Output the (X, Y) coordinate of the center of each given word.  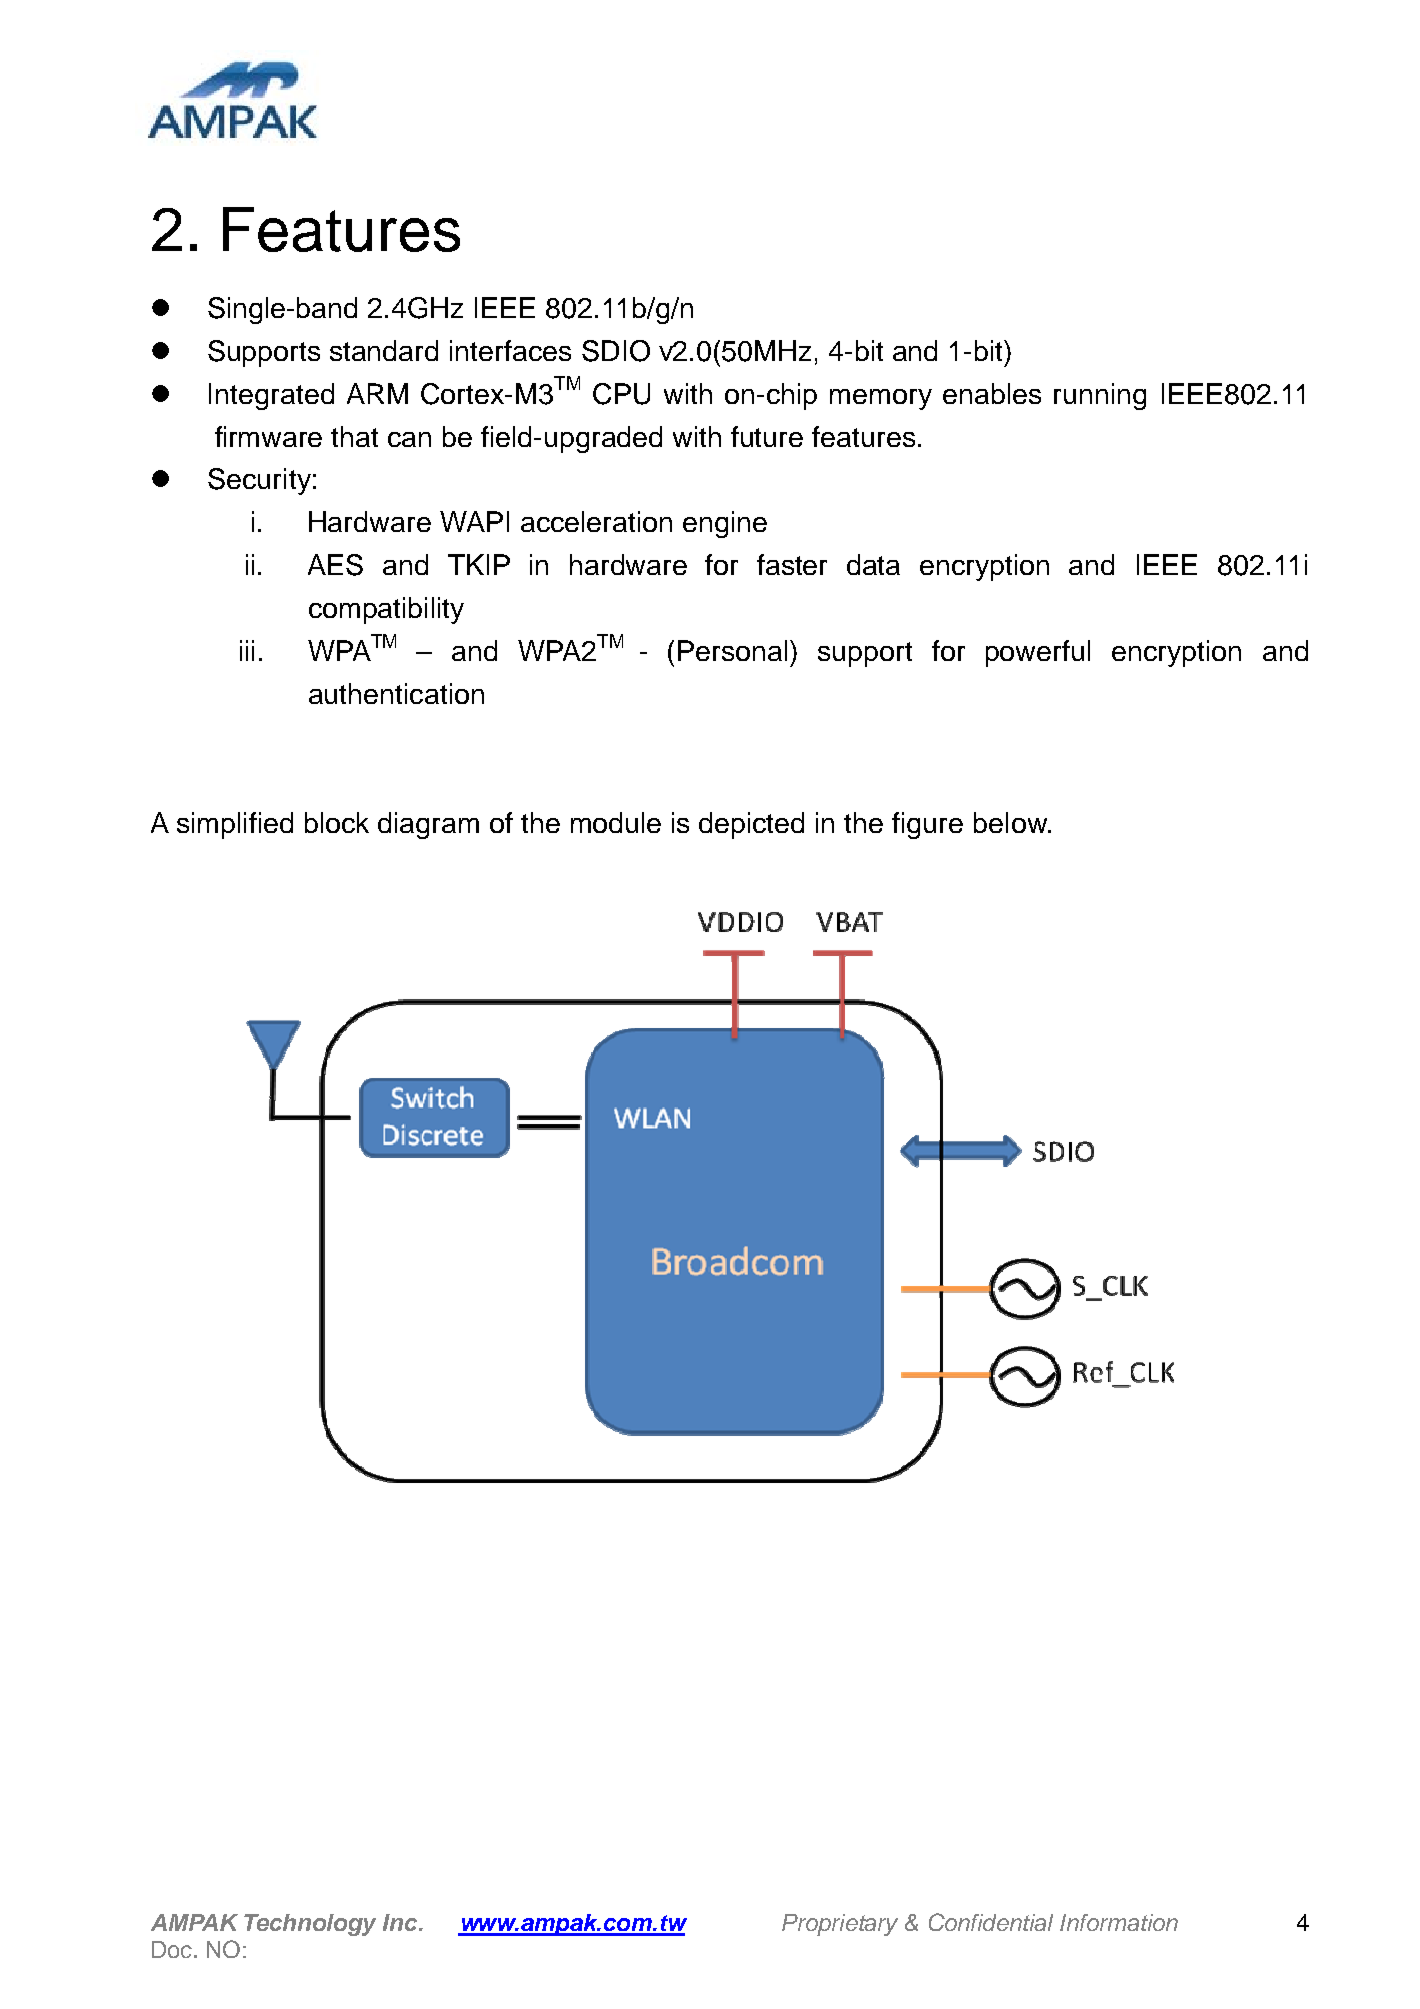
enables (992, 393)
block (337, 822)
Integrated (271, 396)
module (616, 822)
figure (927, 825)
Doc (173, 1949)
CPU (621, 394)
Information (1119, 1922)
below (1011, 822)
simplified (235, 825)
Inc (401, 1922)
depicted (751, 825)
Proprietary (840, 1925)
